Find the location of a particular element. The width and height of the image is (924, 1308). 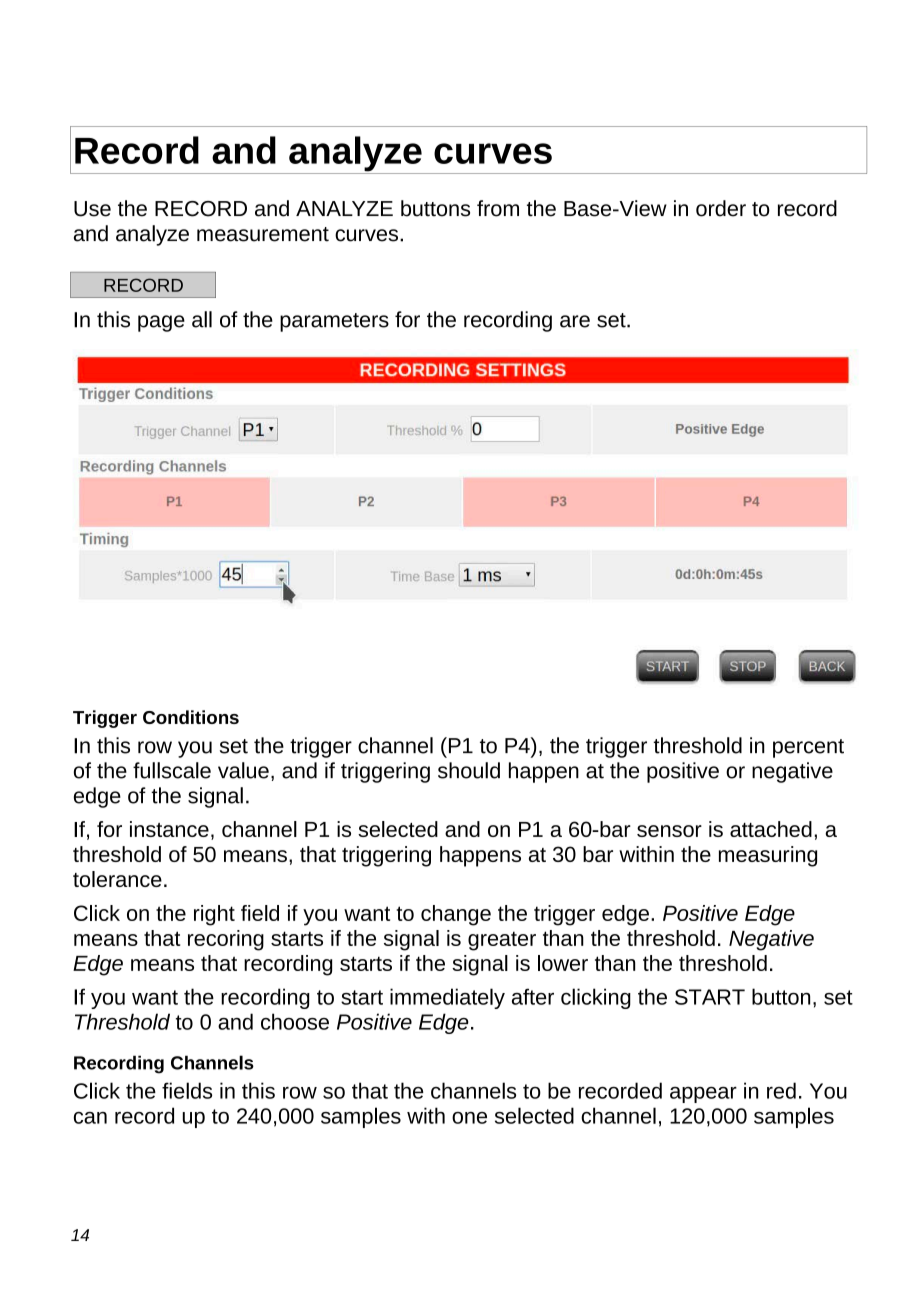

from is located at coordinates (498, 208).
